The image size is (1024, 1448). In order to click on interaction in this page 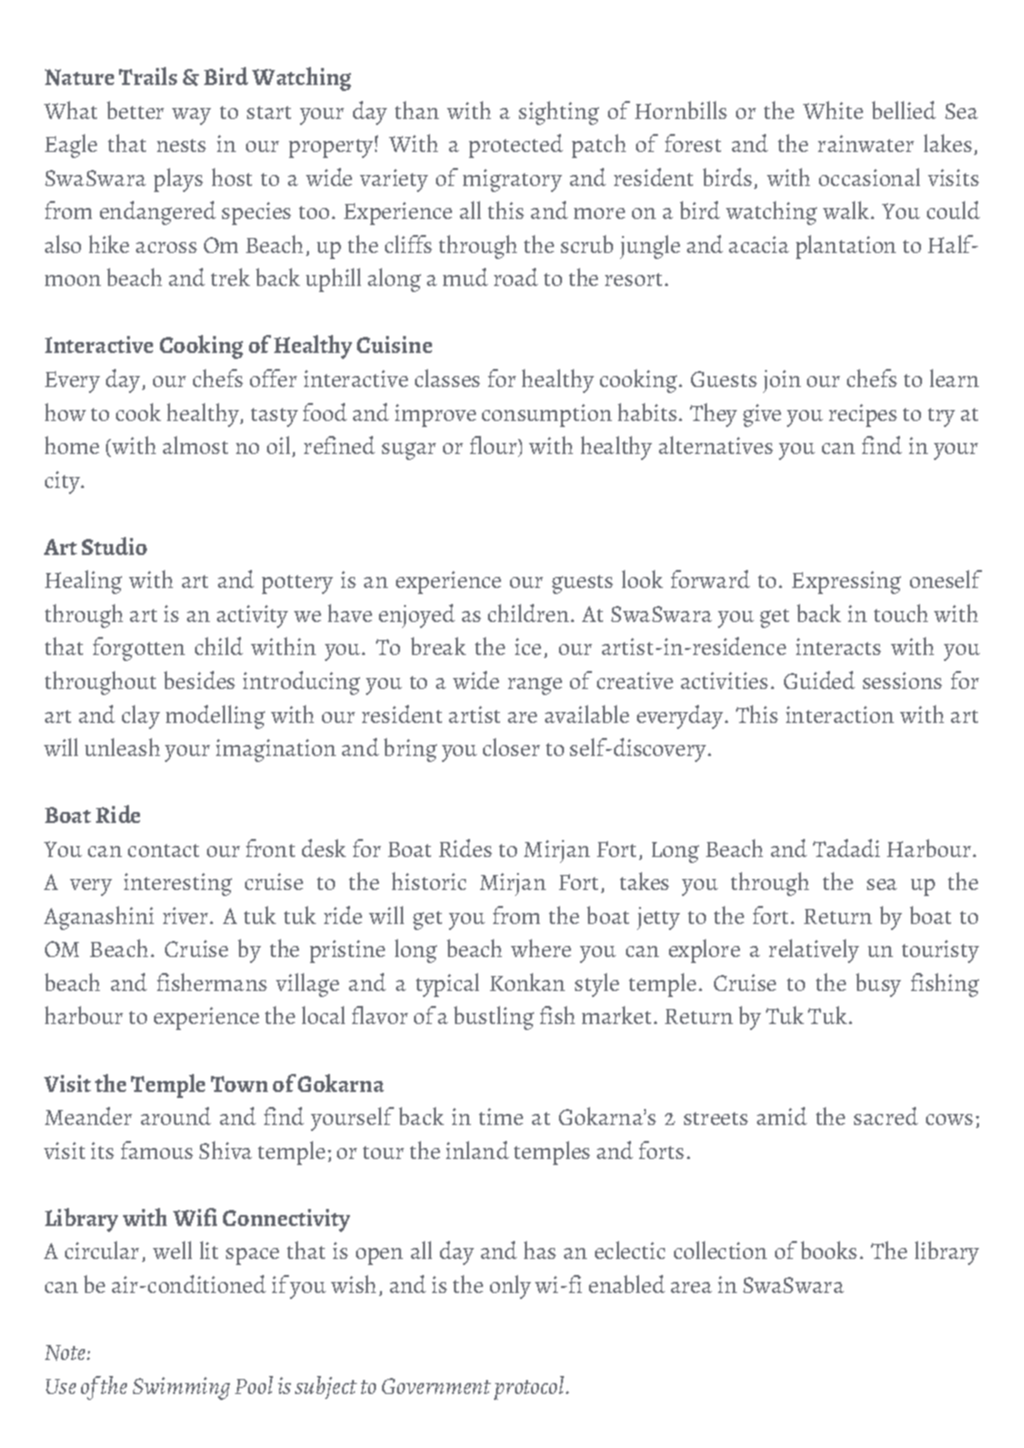, I will do `click(840, 714)`.
